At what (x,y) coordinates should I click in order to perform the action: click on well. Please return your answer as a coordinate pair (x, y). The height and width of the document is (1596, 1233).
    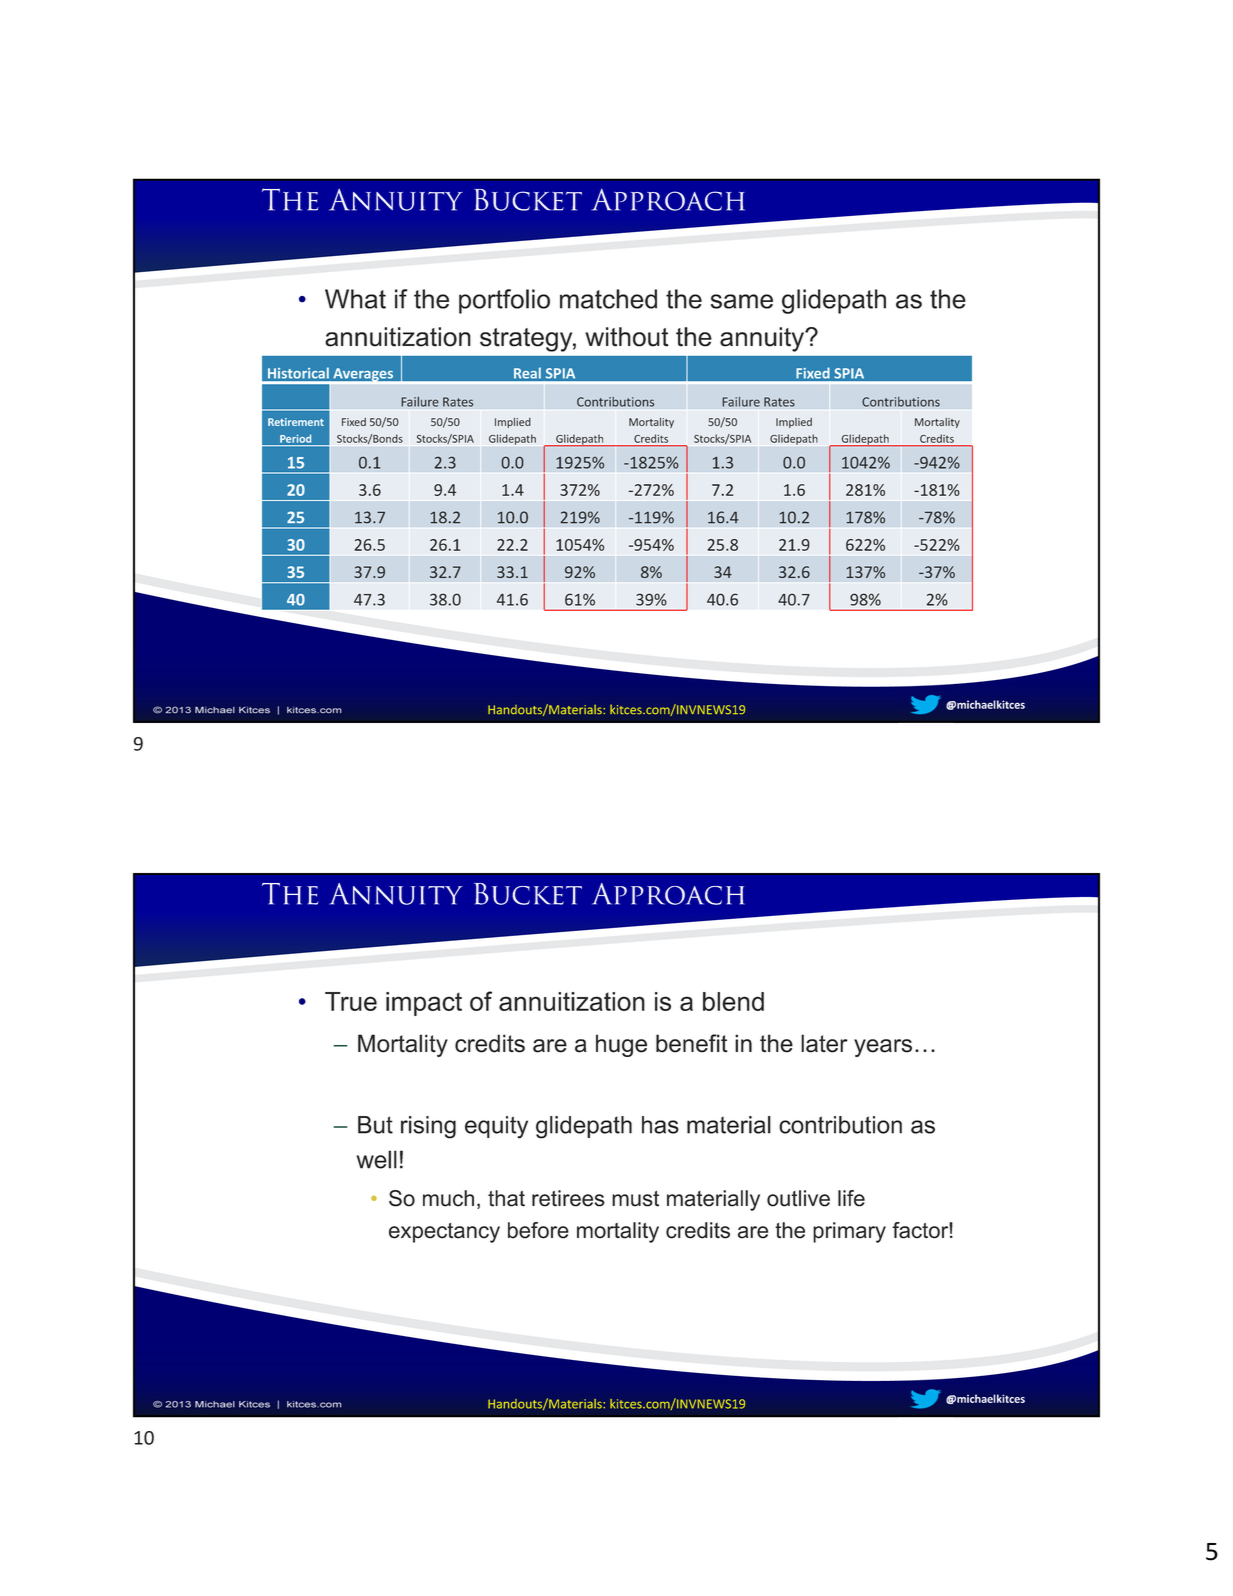
    Looking at the image, I should click on (377, 1159).
